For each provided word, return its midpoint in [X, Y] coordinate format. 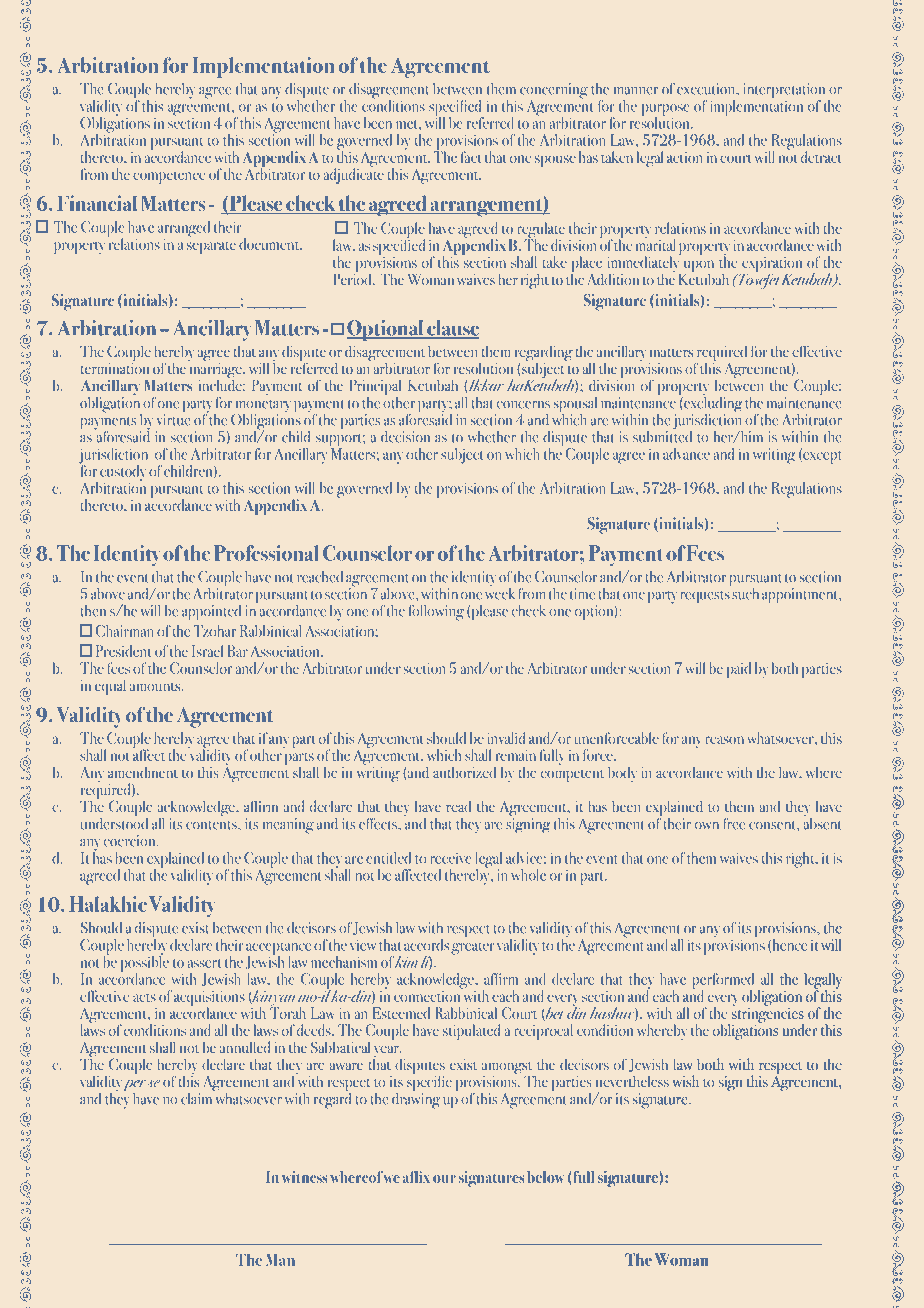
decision [405, 437]
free [734, 824]
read [458, 806]
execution [707, 89]
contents [212, 825]
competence [169, 177]
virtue [173, 420]
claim [197, 1097]
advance [686, 454]
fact [471, 157]
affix [416, 1177]
